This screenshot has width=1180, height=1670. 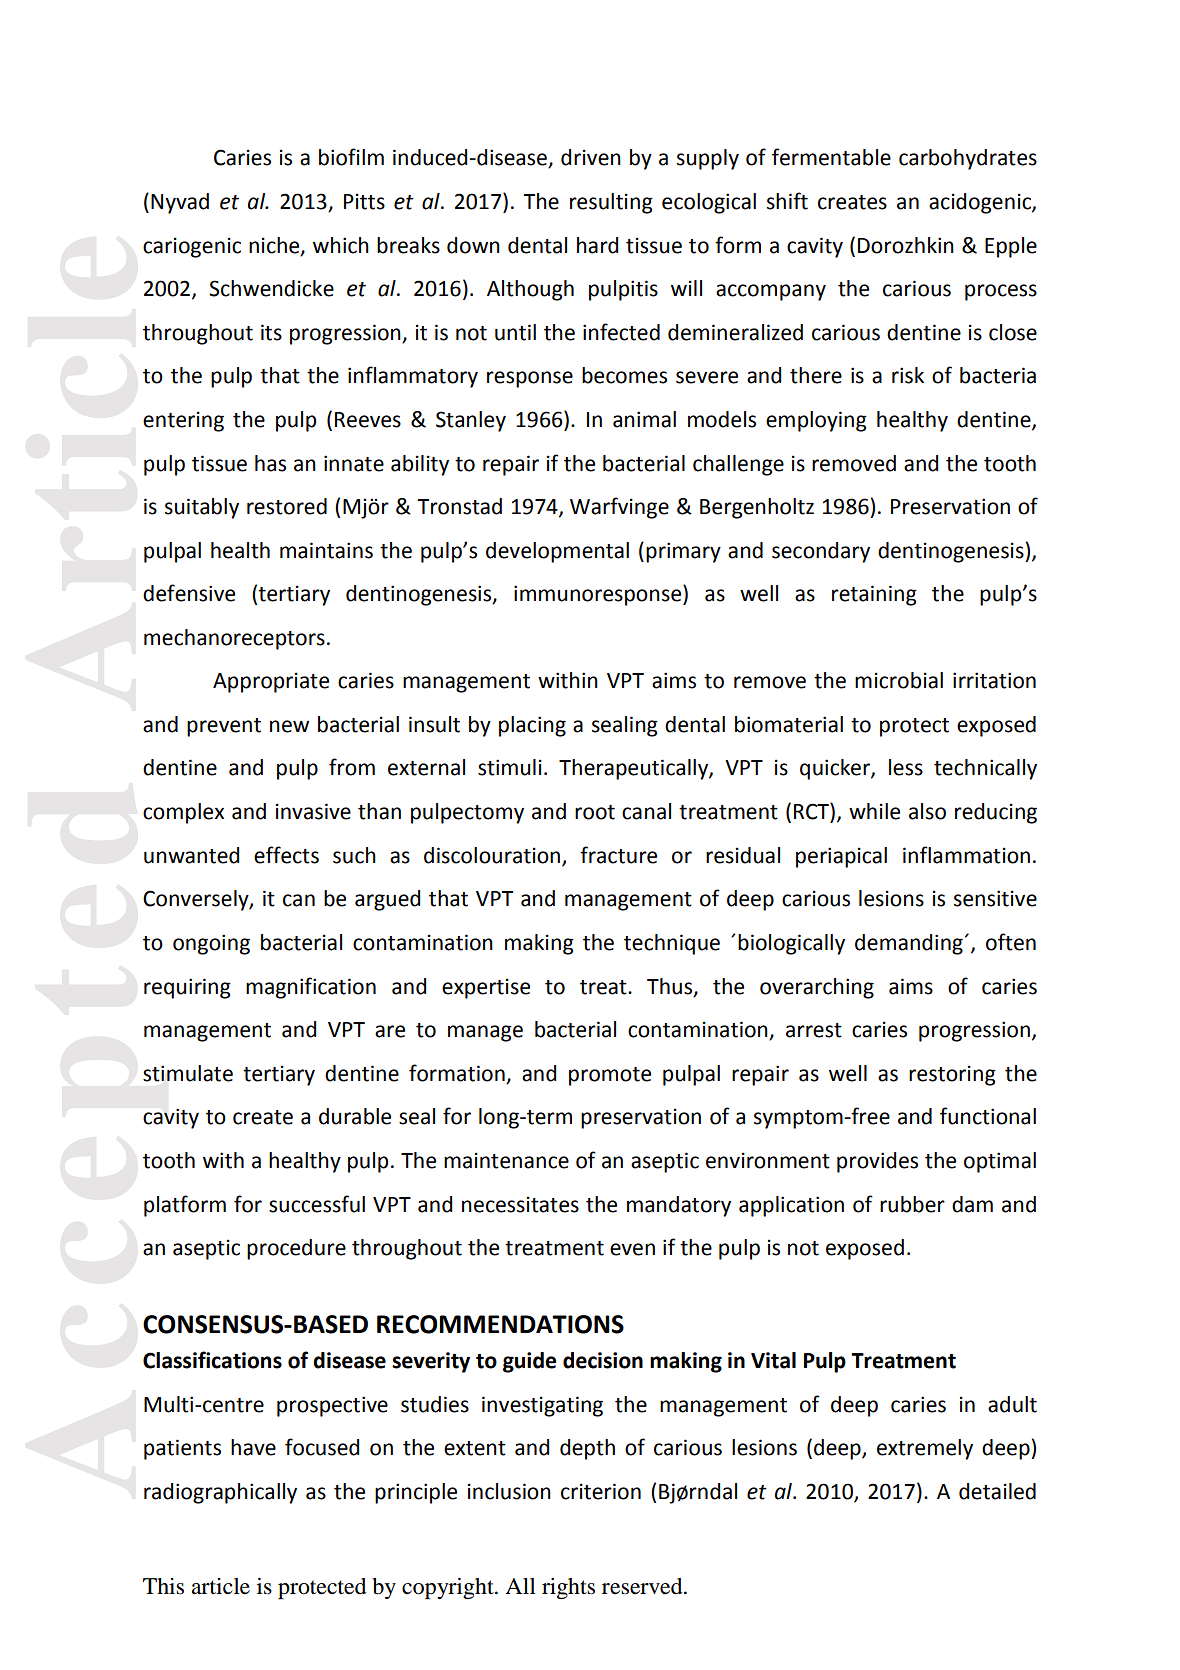 I want to click on resulting, so click(x=611, y=203).
